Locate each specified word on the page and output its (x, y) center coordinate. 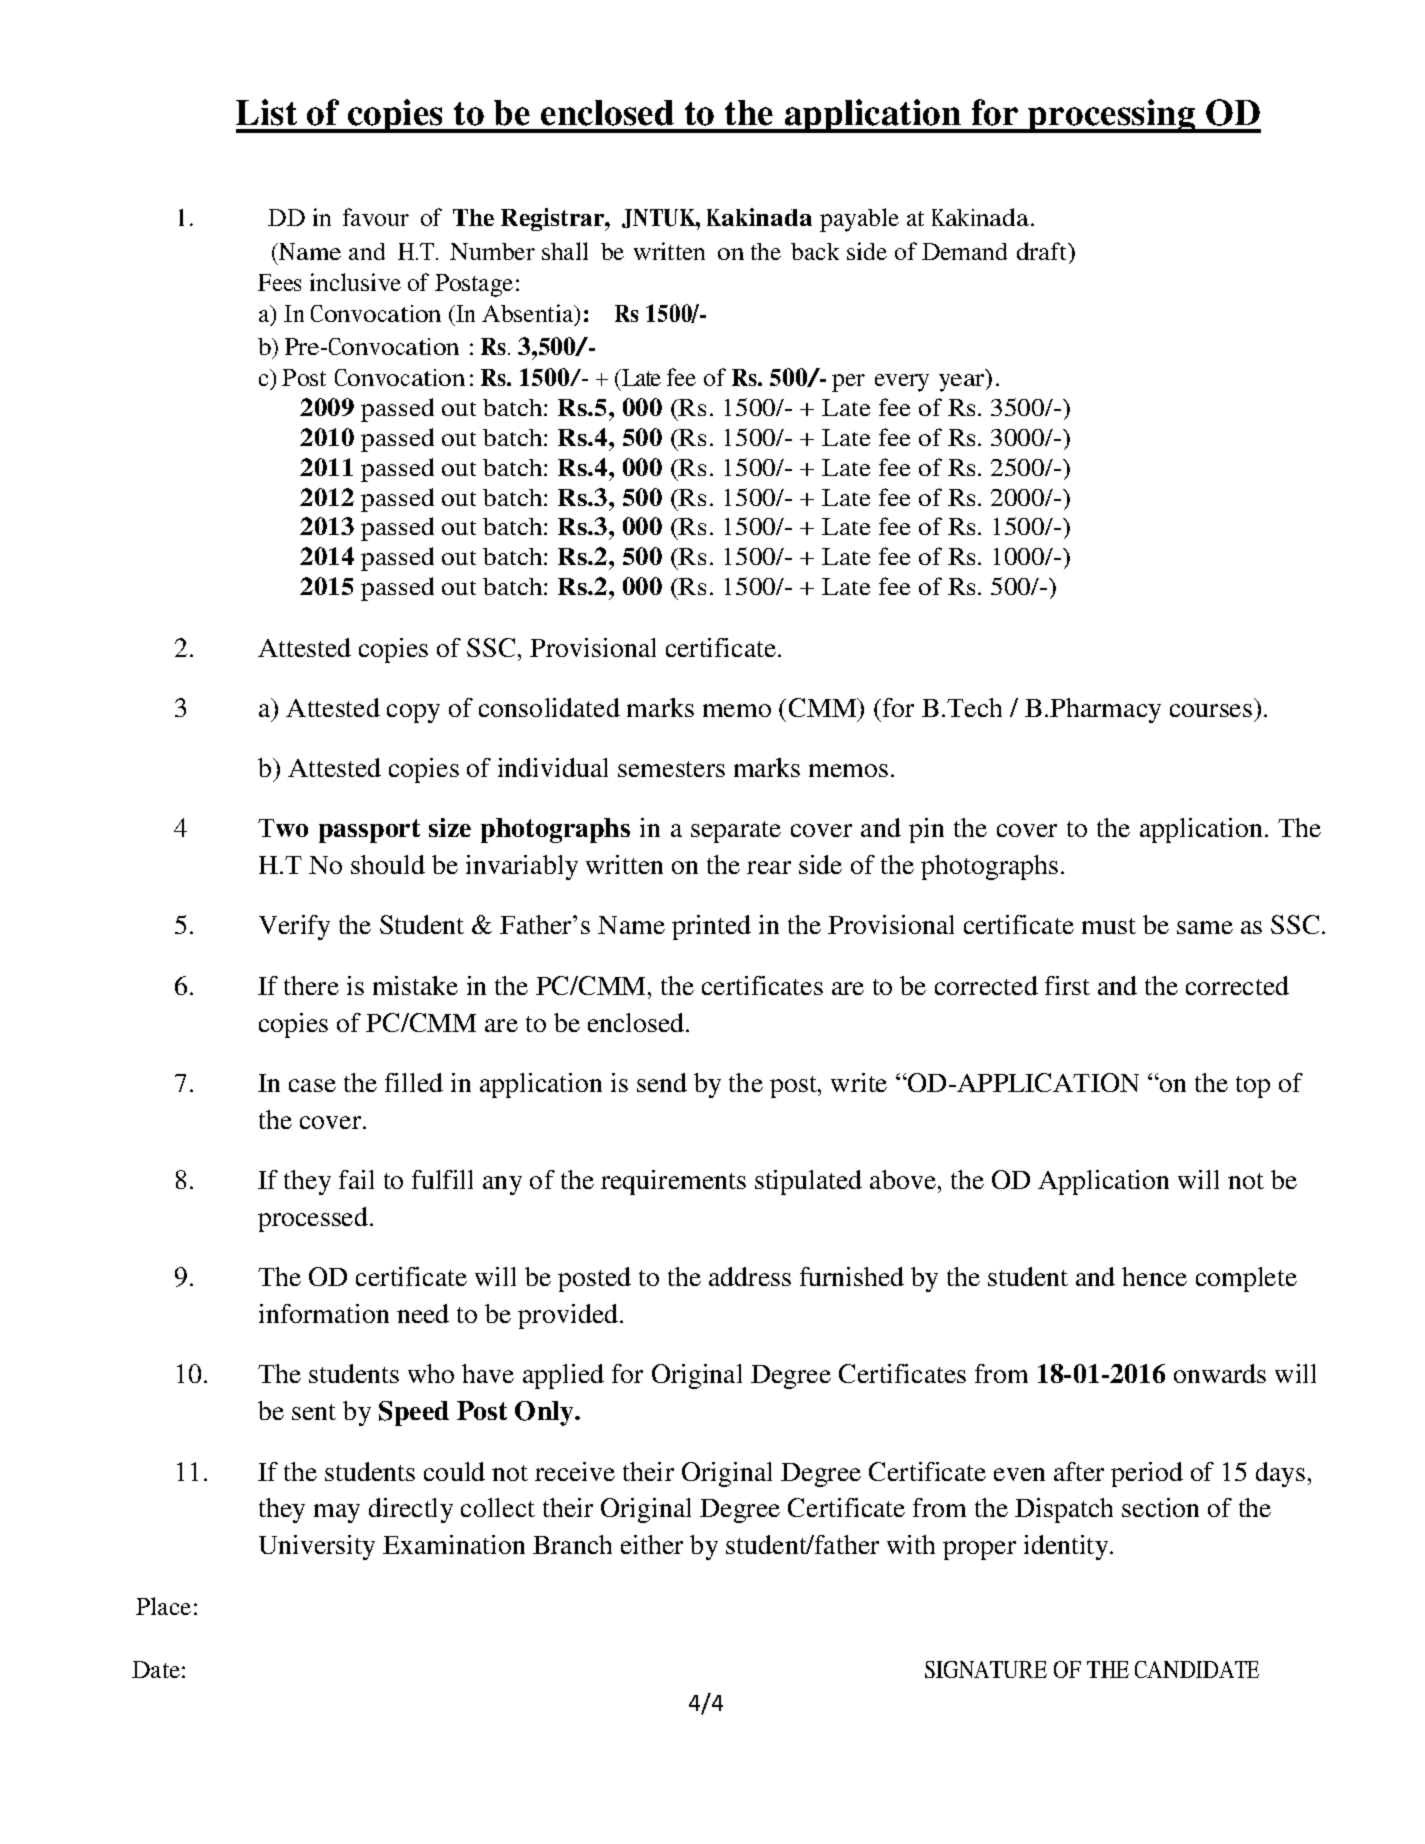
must (1109, 926)
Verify (294, 927)
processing (1112, 116)
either (652, 1544)
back (815, 251)
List (266, 112)
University (317, 1547)
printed (711, 927)
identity (1067, 1547)
